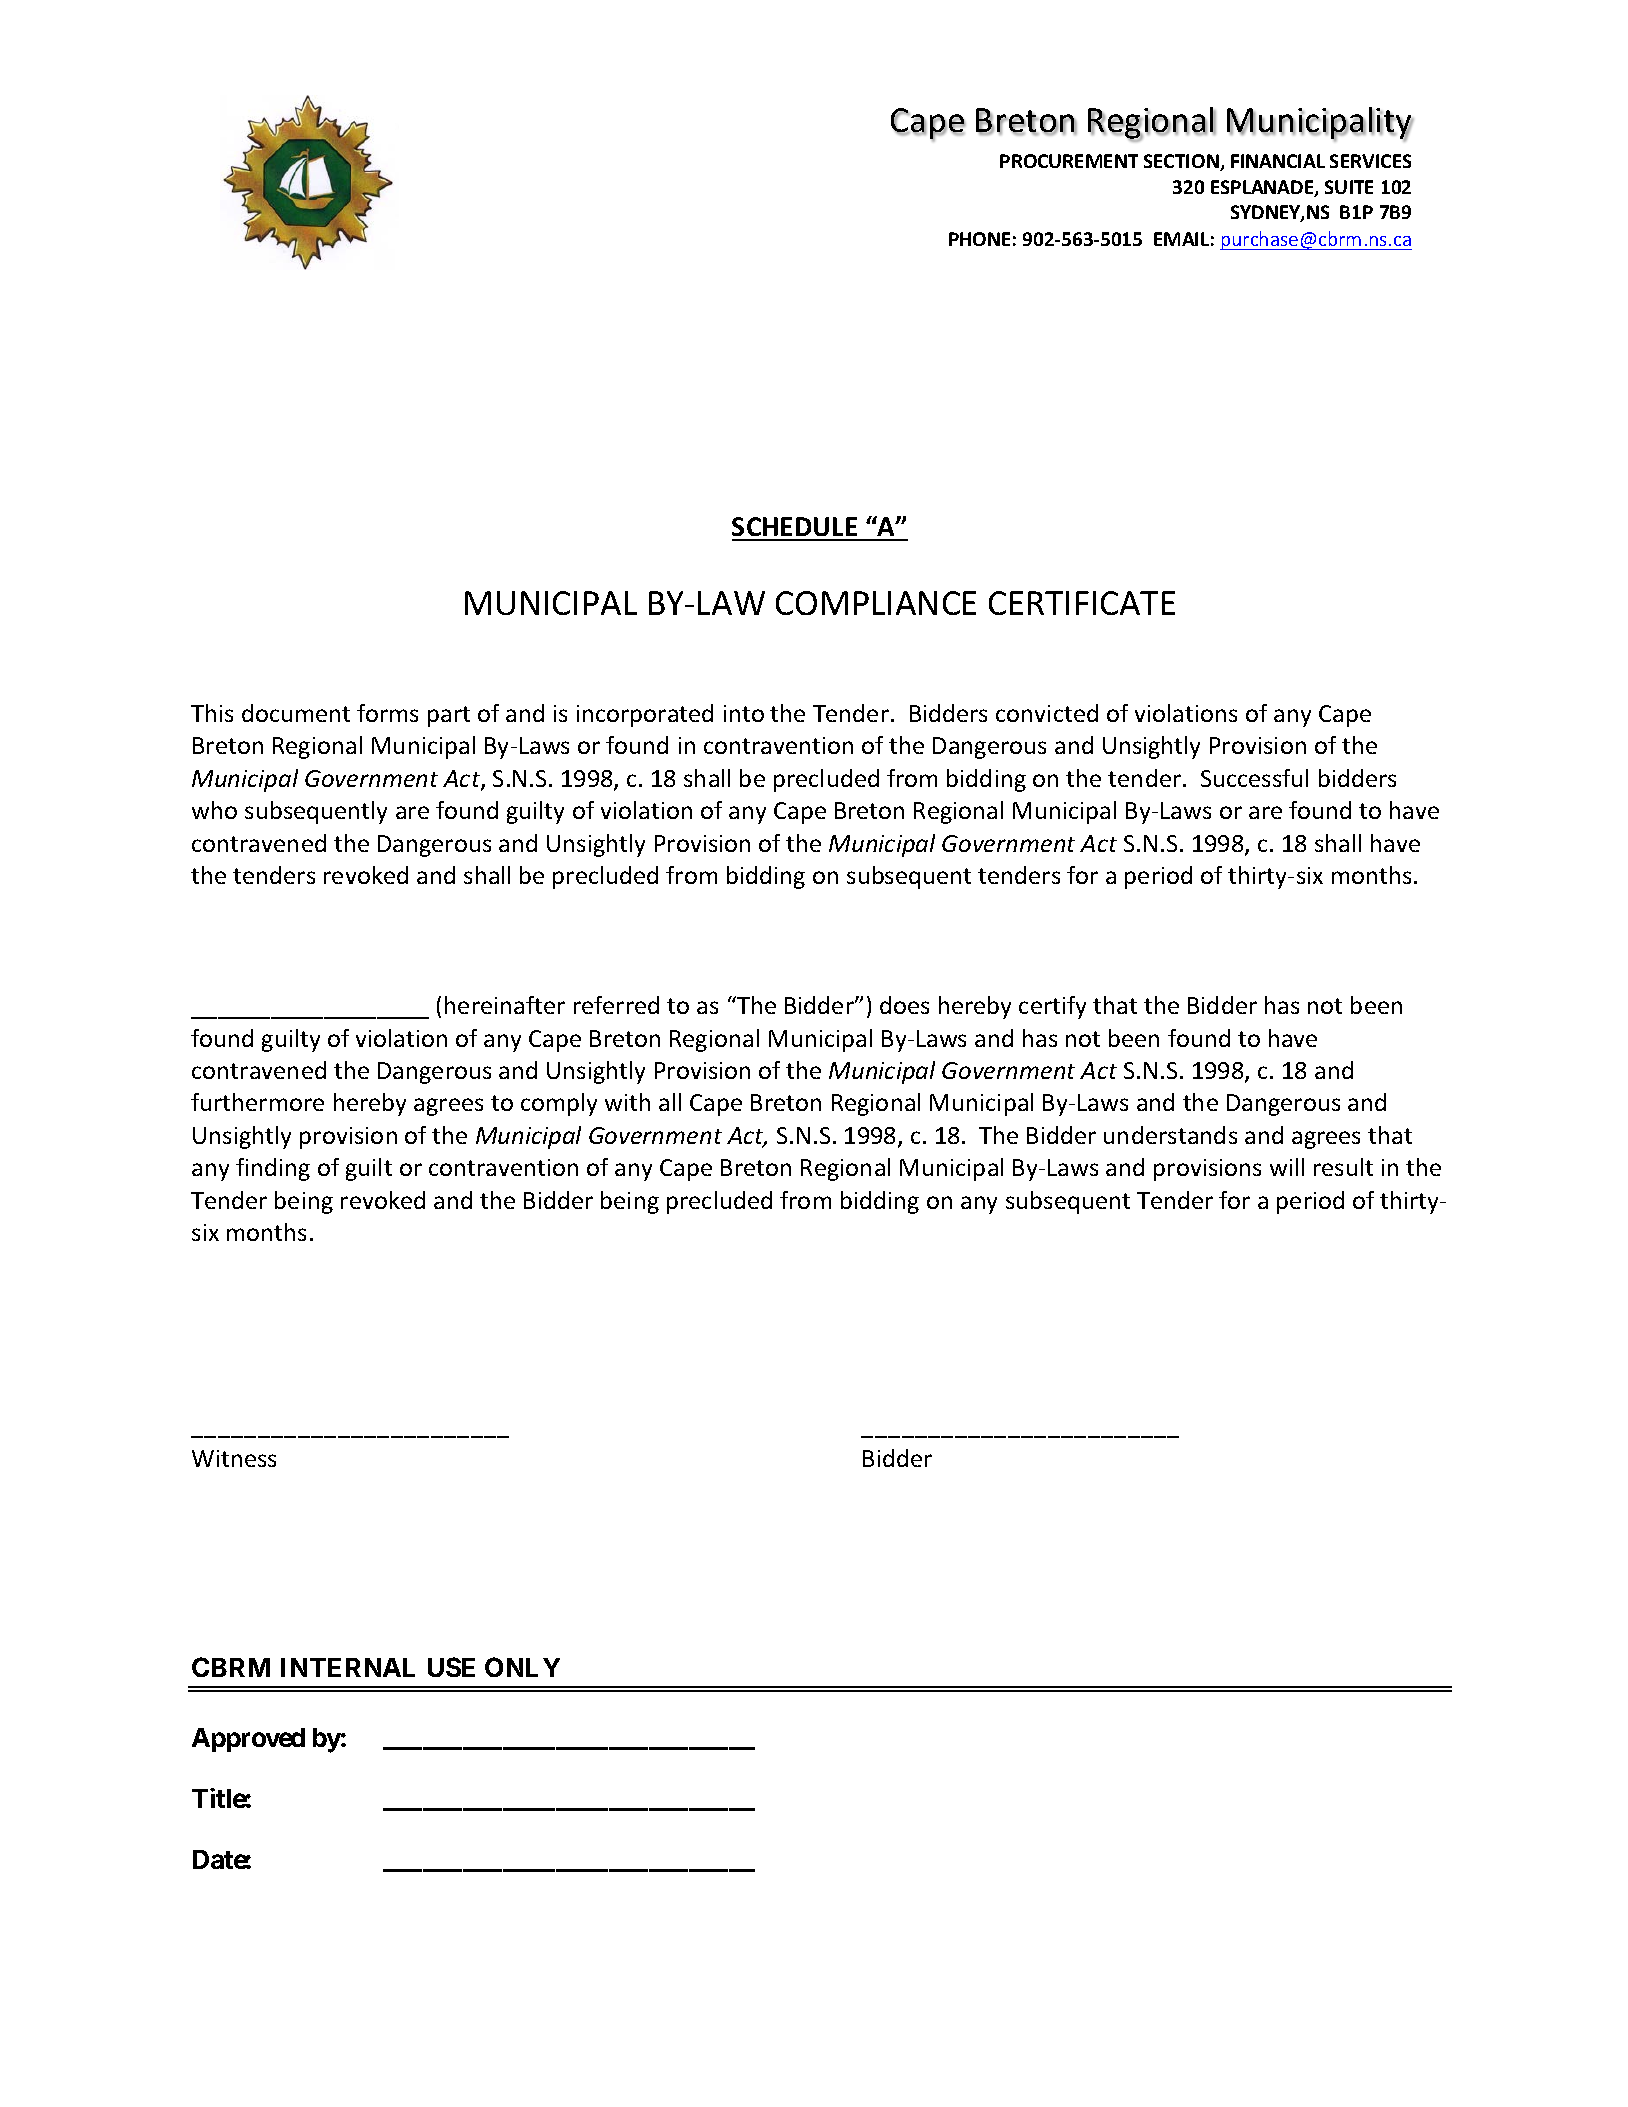 This document has width=1628, height=2107. I want to click on PHONE, so click(979, 239).
